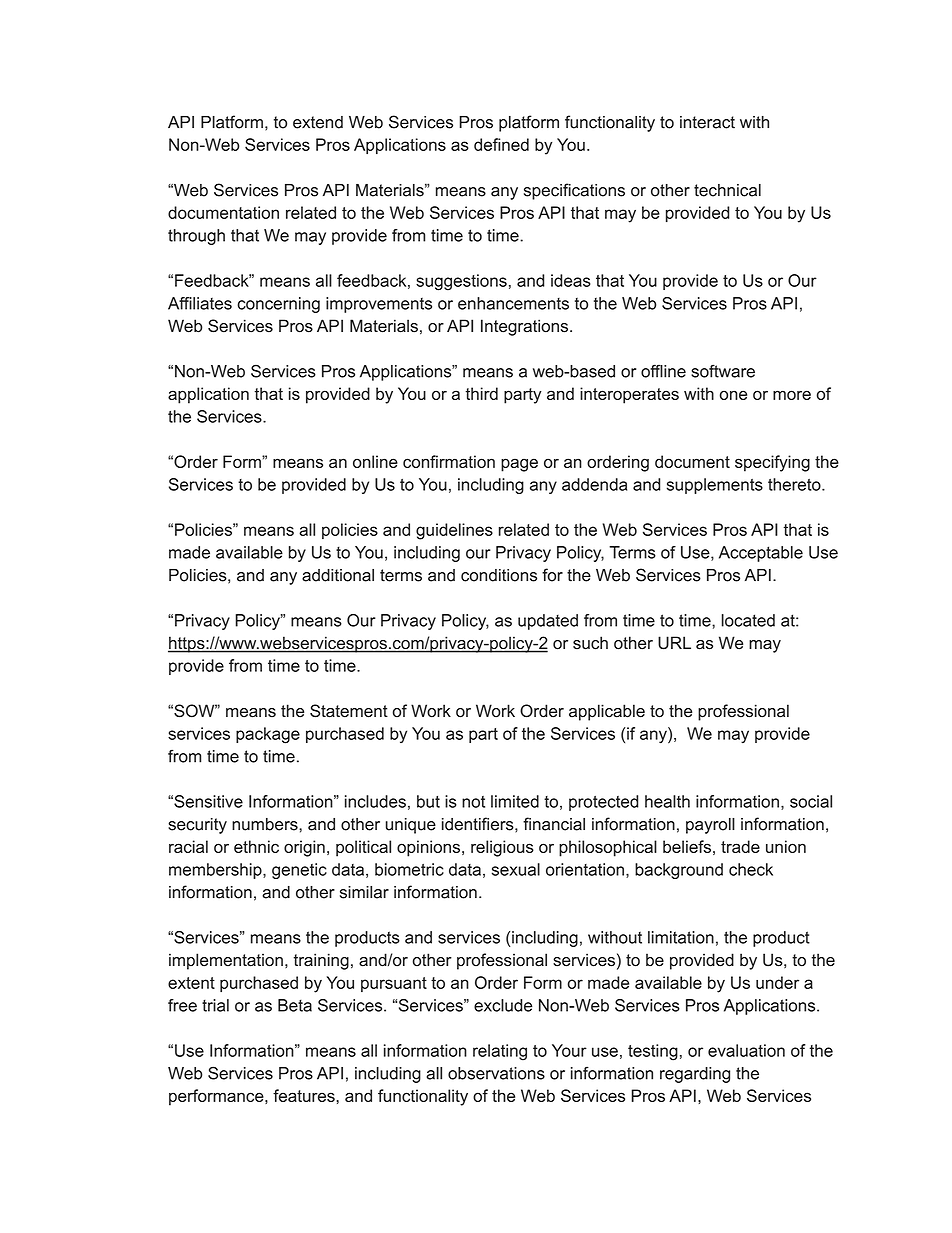 The image size is (952, 1233). Describe the element at coordinates (268, 735) in the screenshot. I see `package` at that location.
